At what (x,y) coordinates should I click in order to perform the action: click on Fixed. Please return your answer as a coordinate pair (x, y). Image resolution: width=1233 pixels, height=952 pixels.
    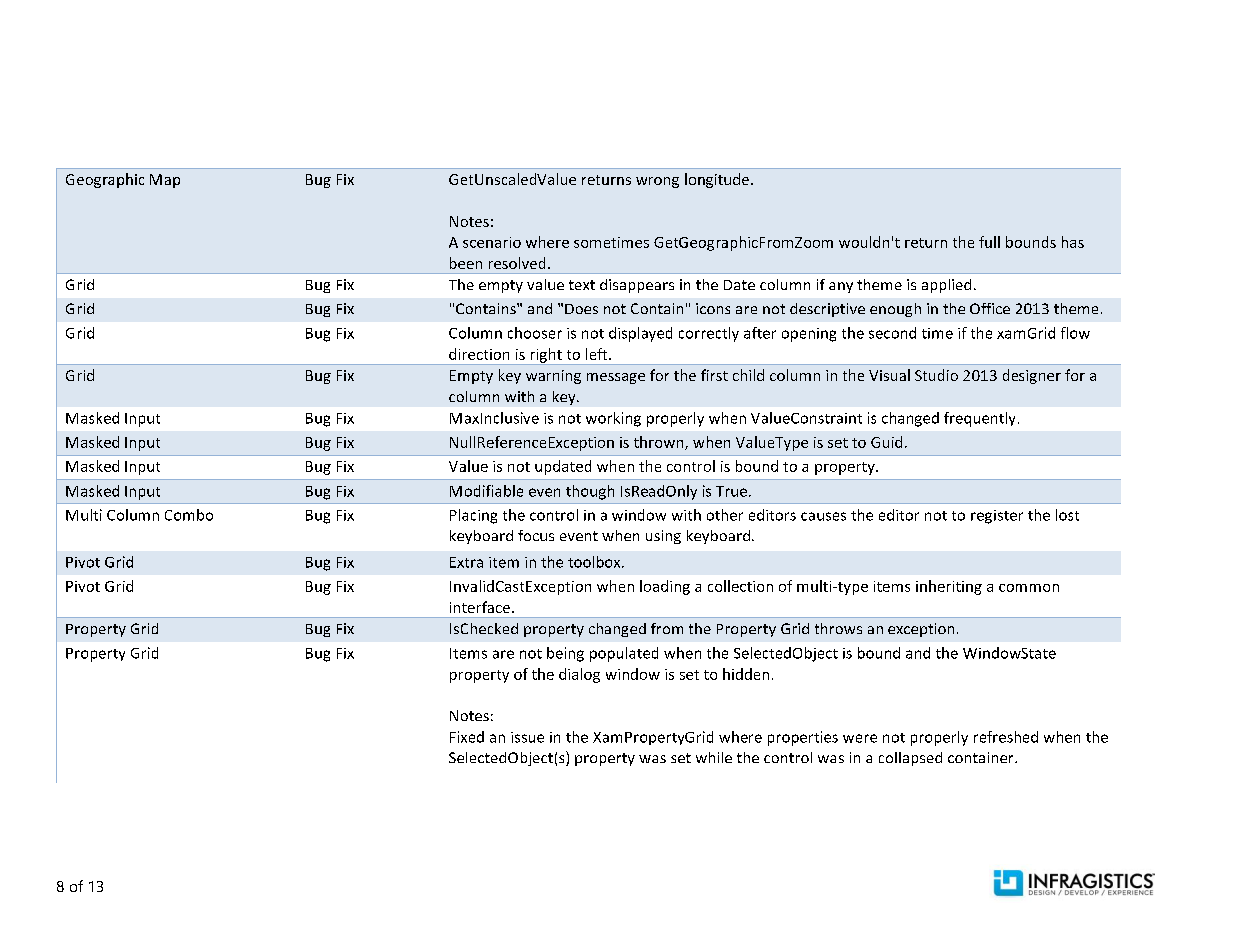
    Looking at the image, I should click on (467, 737).
